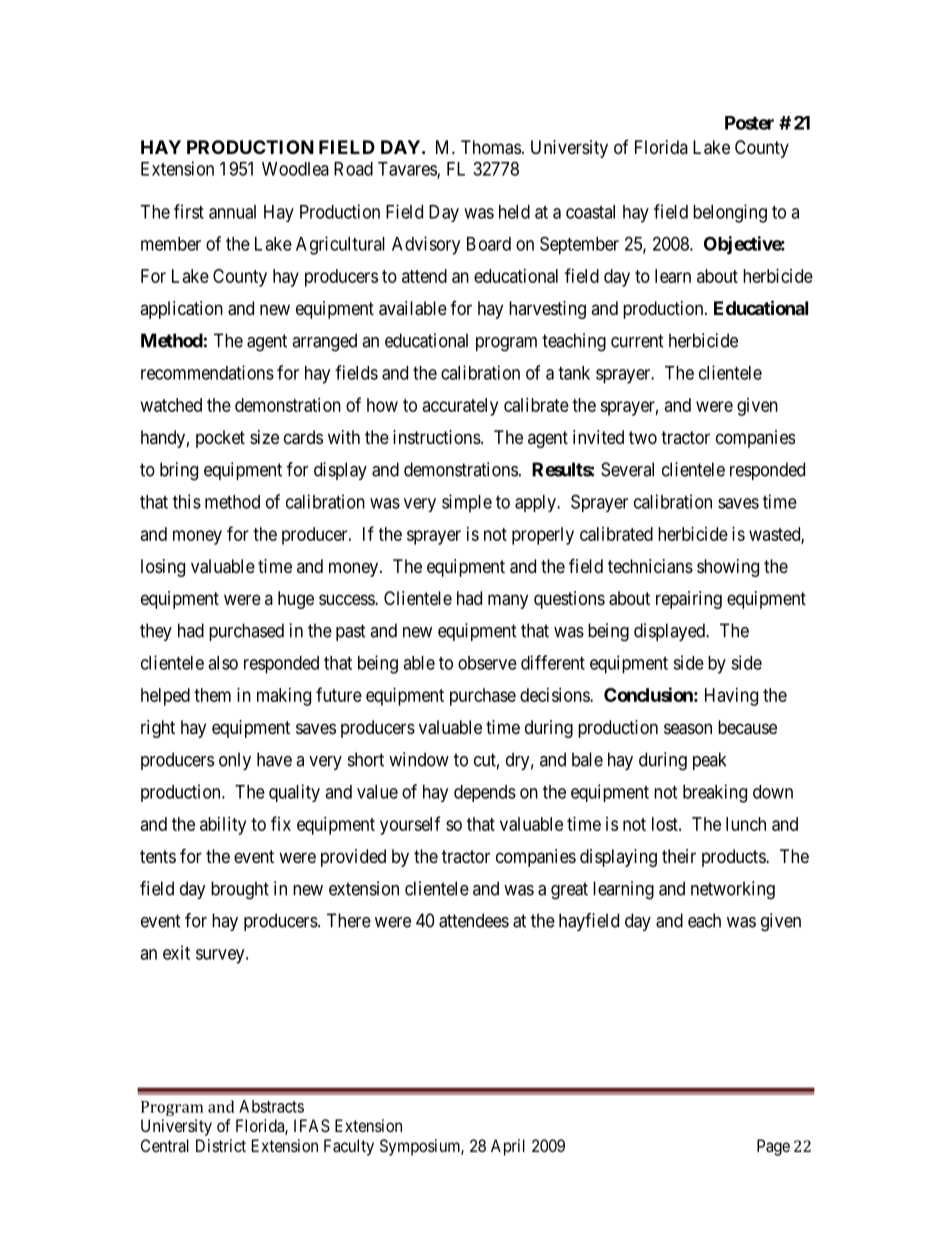  I want to click on District, so click(221, 1145).
